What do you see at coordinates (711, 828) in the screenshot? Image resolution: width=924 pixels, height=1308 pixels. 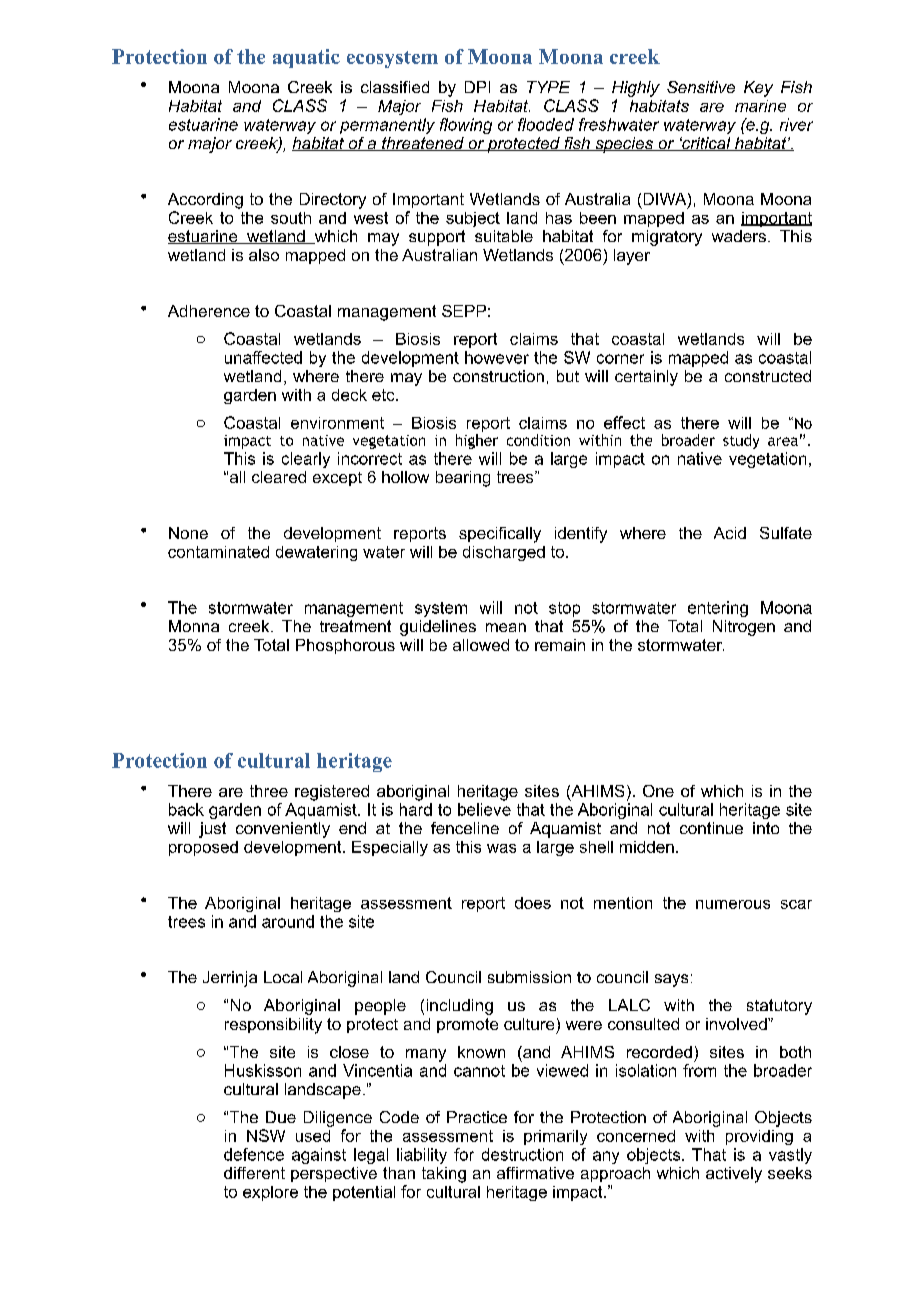 I see `continue` at bounding box center [711, 828].
